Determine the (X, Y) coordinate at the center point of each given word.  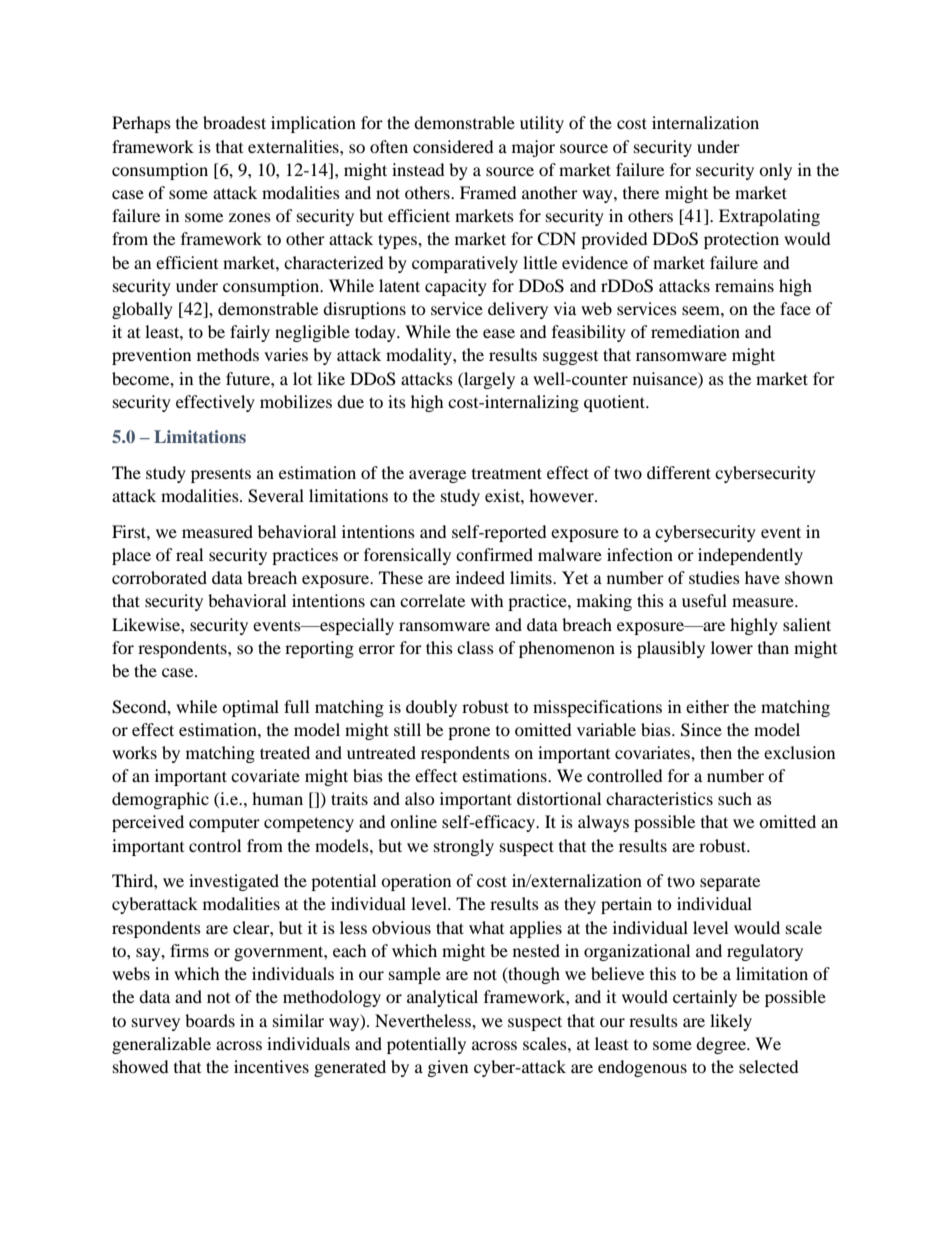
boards (210, 1020)
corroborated (159, 577)
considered (453, 146)
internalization (705, 122)
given (448, 1068)
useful (704, 600)
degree (722, 1045)
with (487, 600)
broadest (234, 122)
